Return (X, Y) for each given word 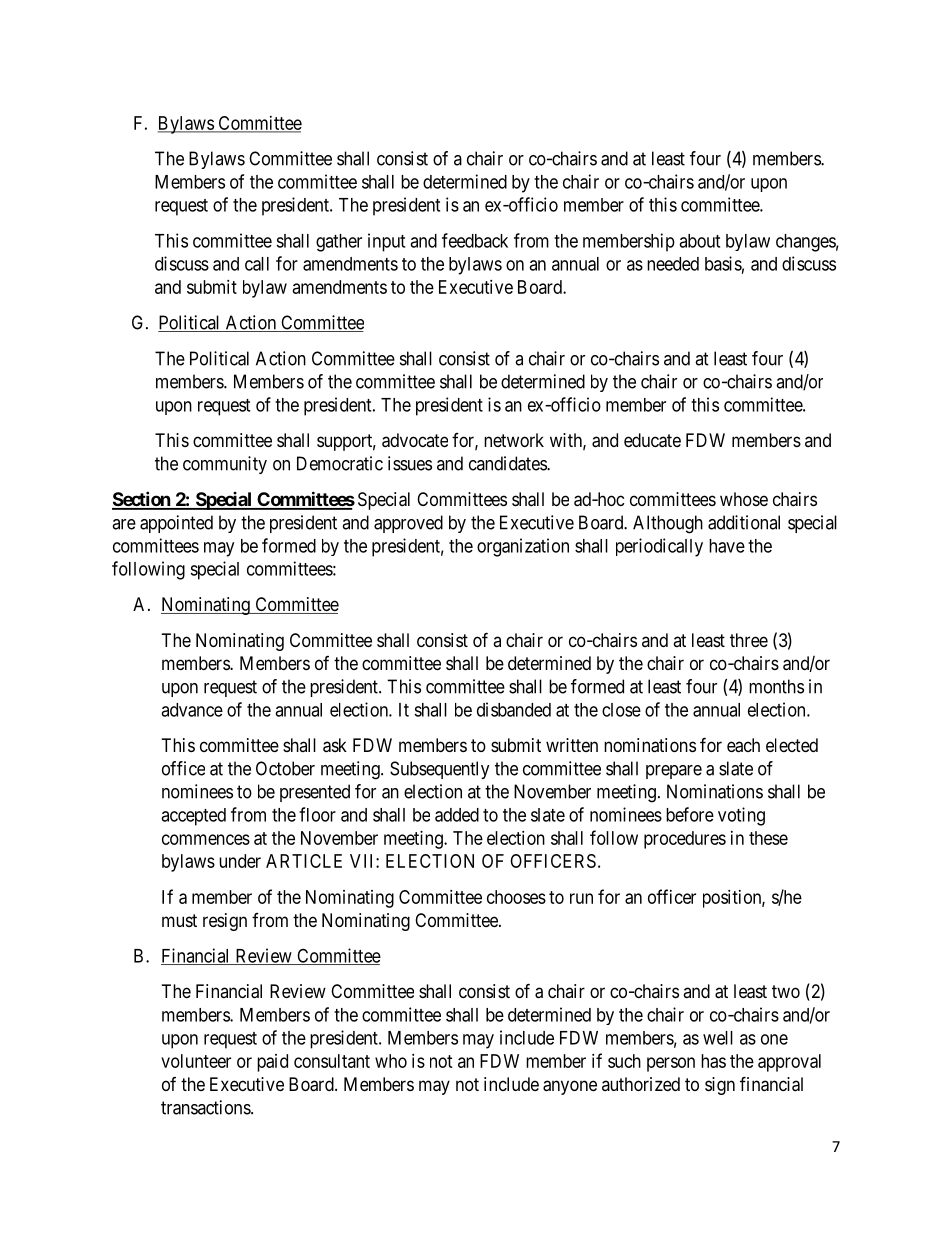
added (457, 815)
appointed (176, 524)
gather (339, 243)
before (690, 814)
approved (408, 524)
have (727, 546)
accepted (193, 817)
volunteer (196, 1061)
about (699, 241)
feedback (475, 240)
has (713, 1061)
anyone (570, 1087)
